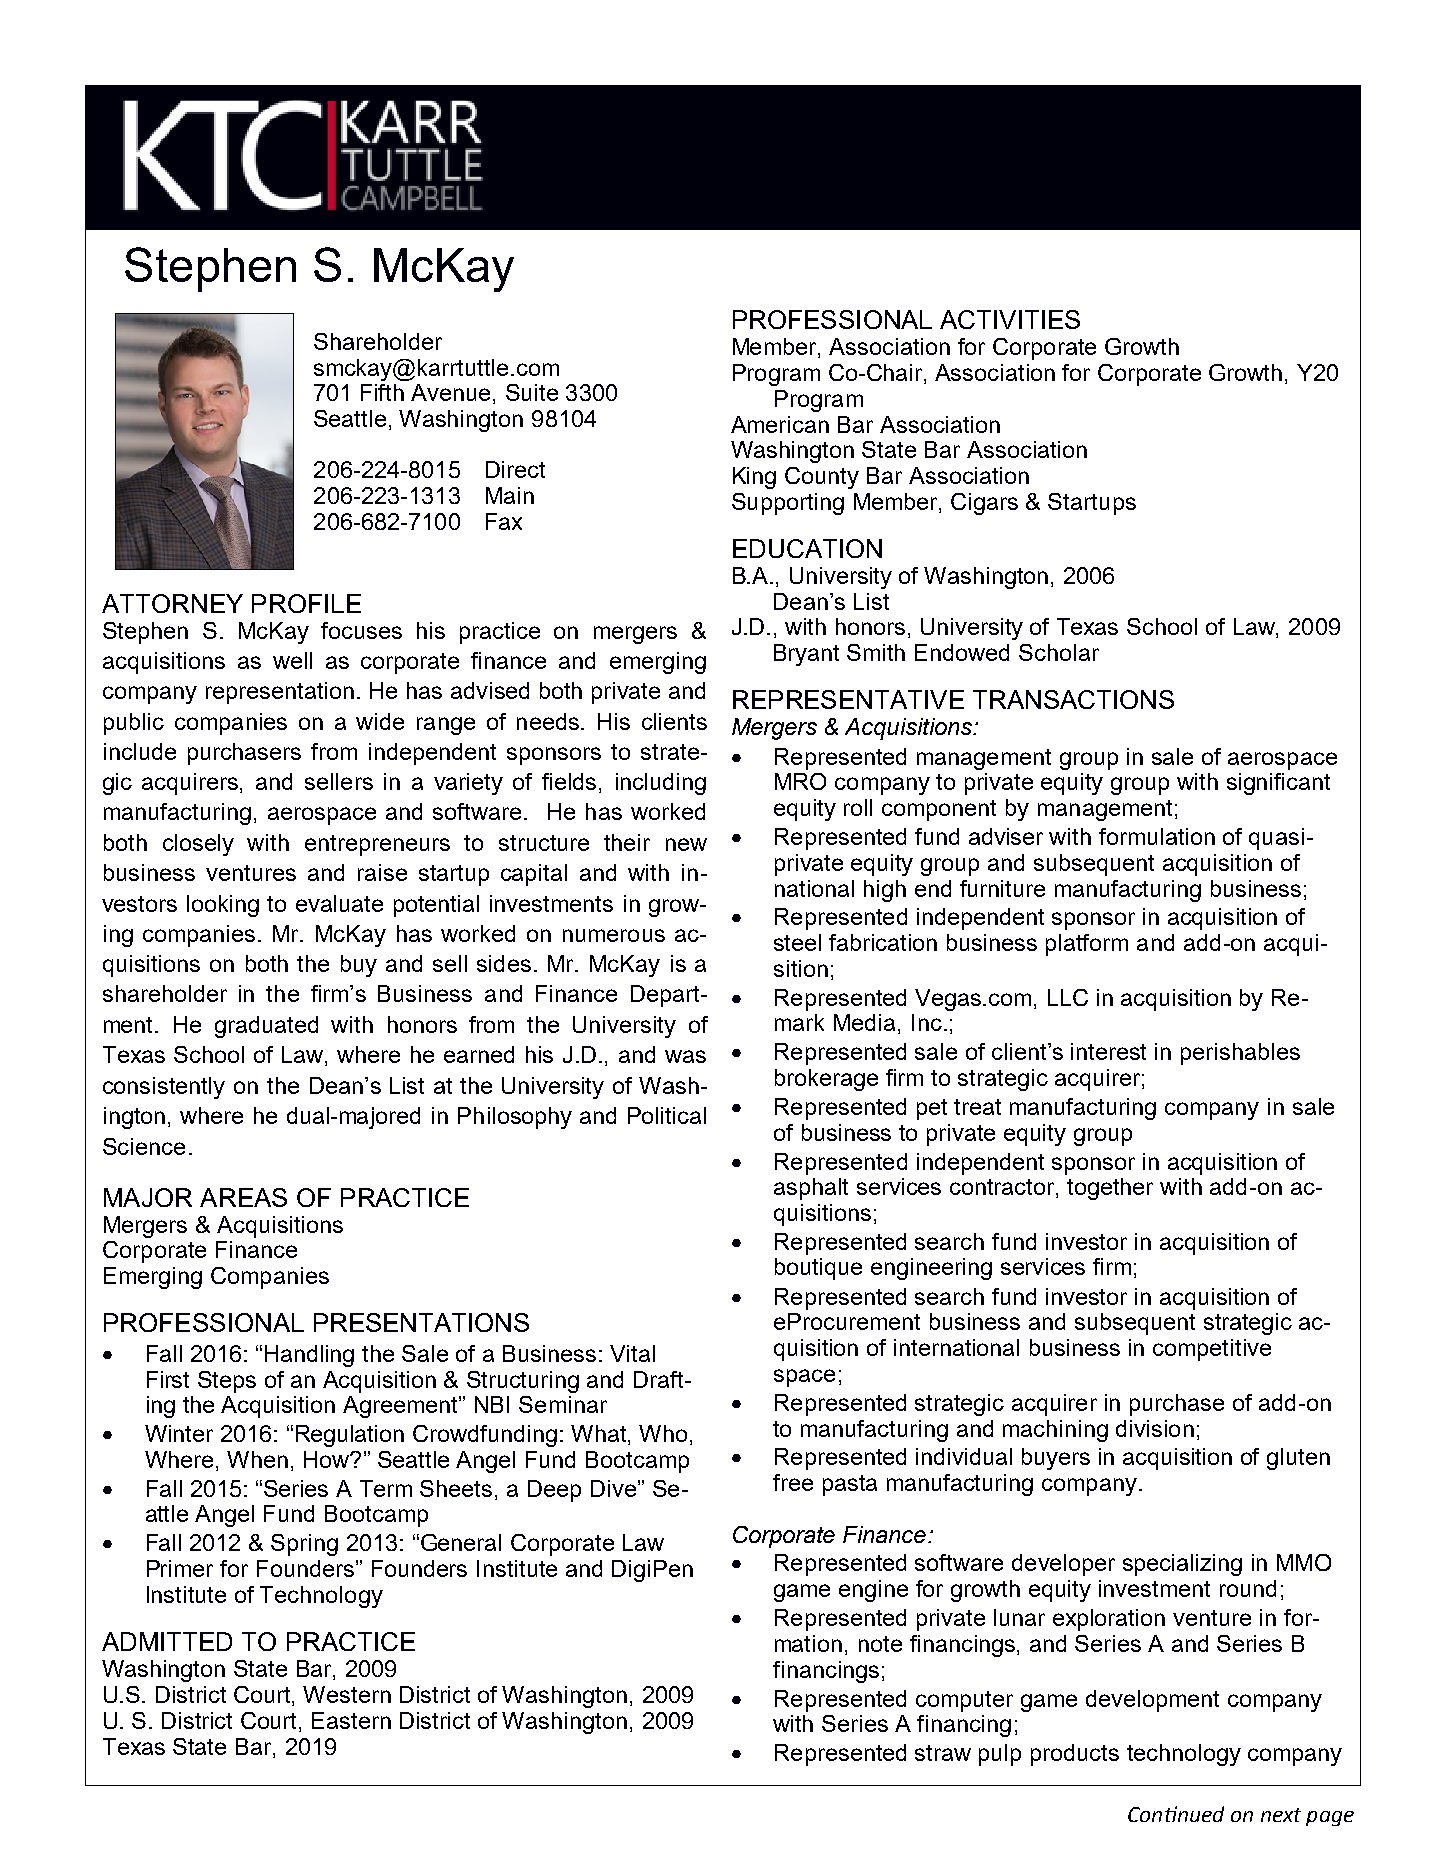  I want to click on Eastern, so click(351, 1720).
